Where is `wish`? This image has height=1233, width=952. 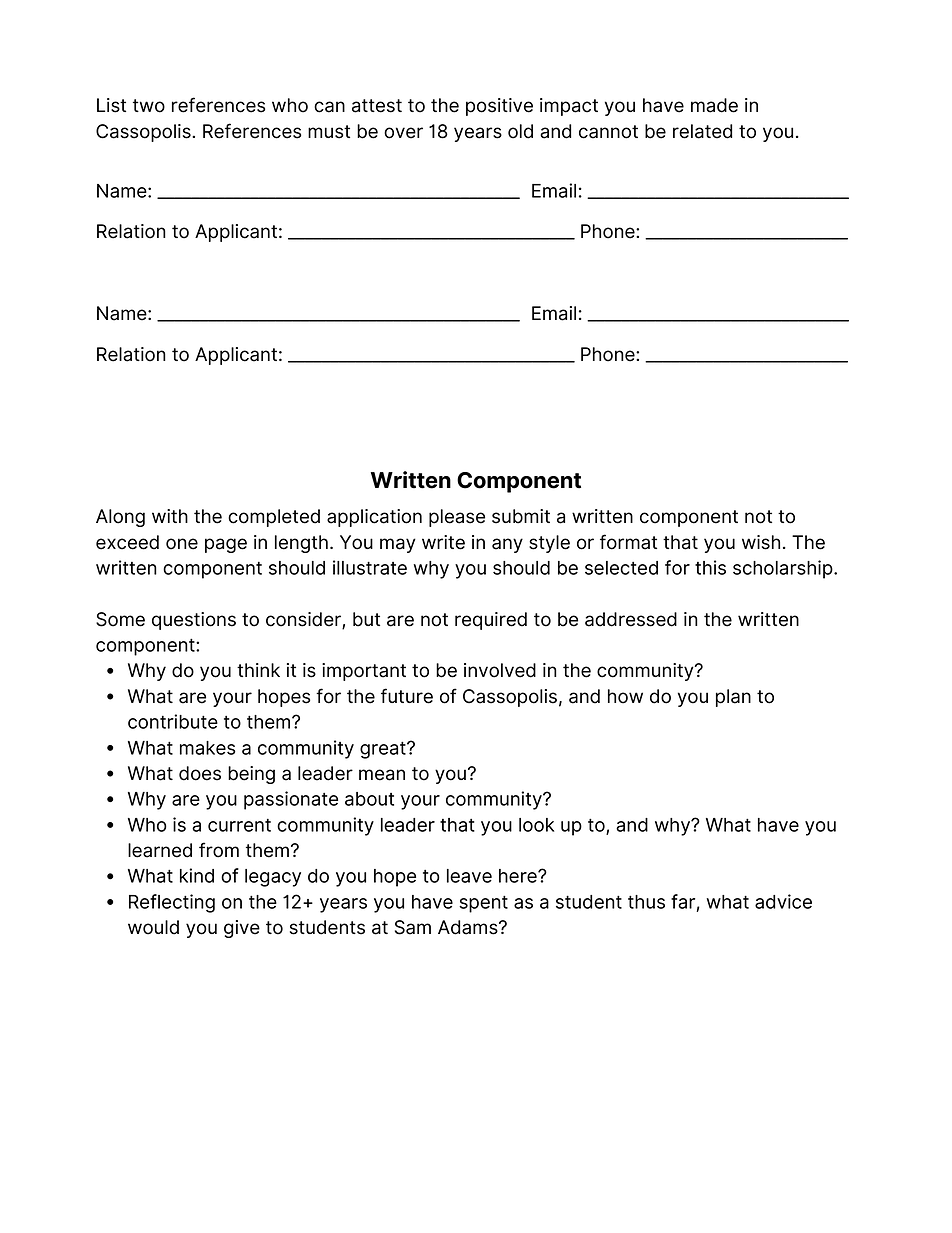
wish is located at coordinates (761, 542).
